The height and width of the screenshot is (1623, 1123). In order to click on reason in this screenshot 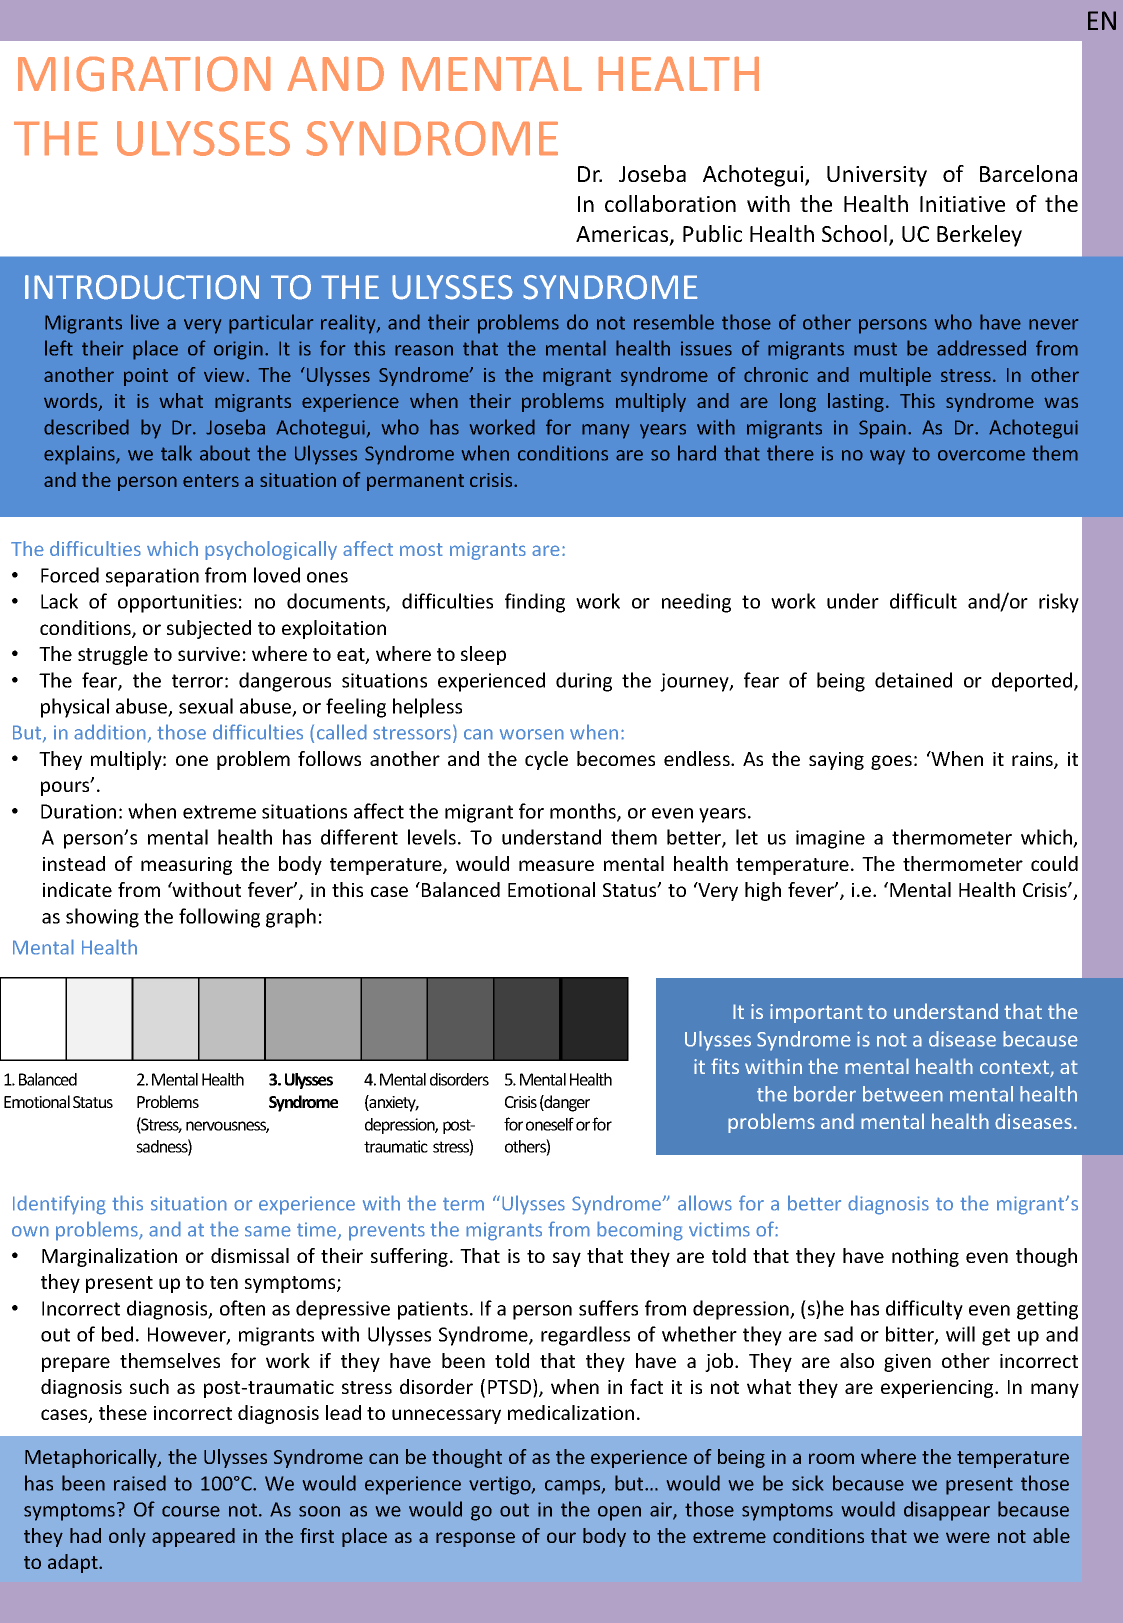, I will do `click(424, 350)`.
